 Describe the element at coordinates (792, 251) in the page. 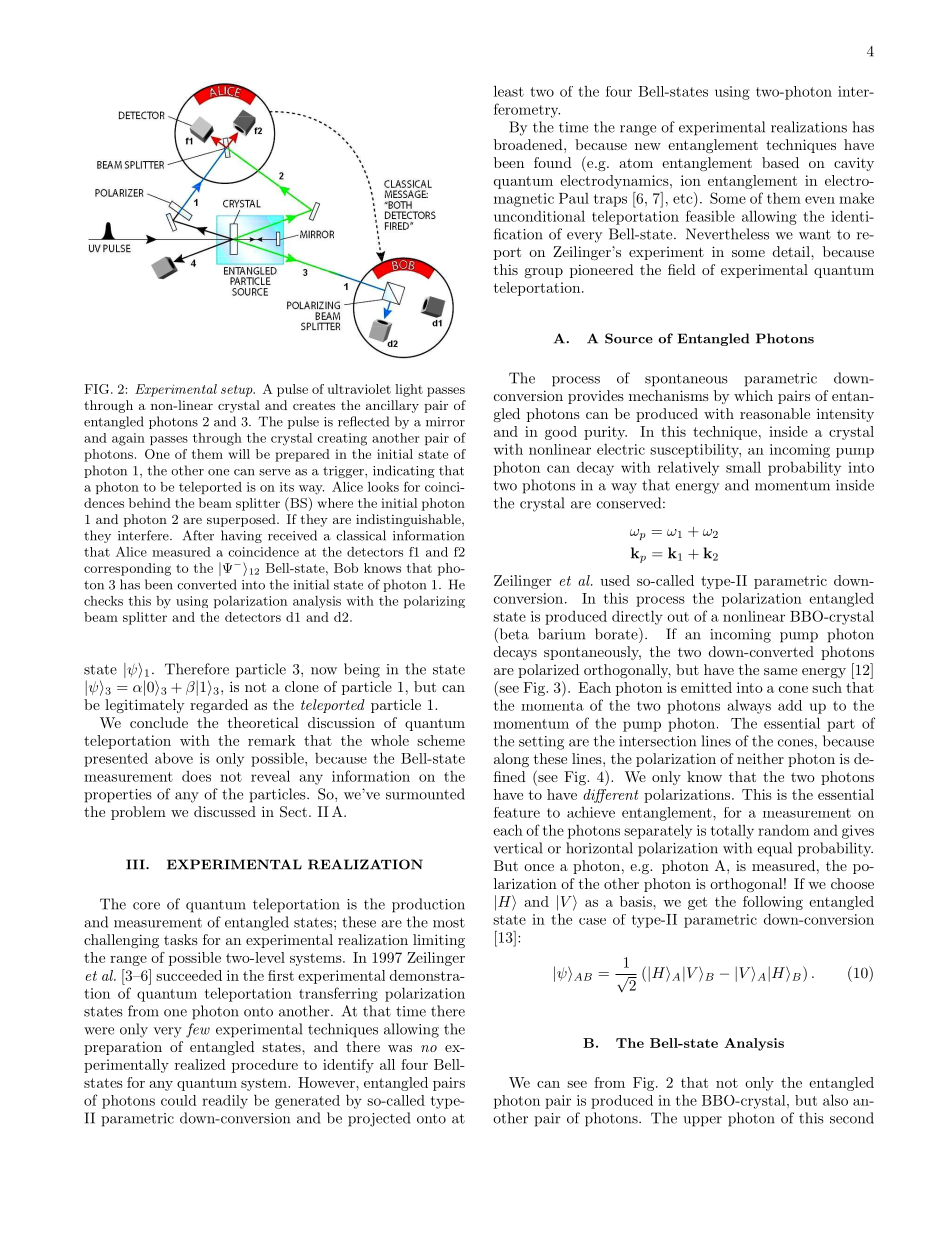

I see `detail` at that location.
